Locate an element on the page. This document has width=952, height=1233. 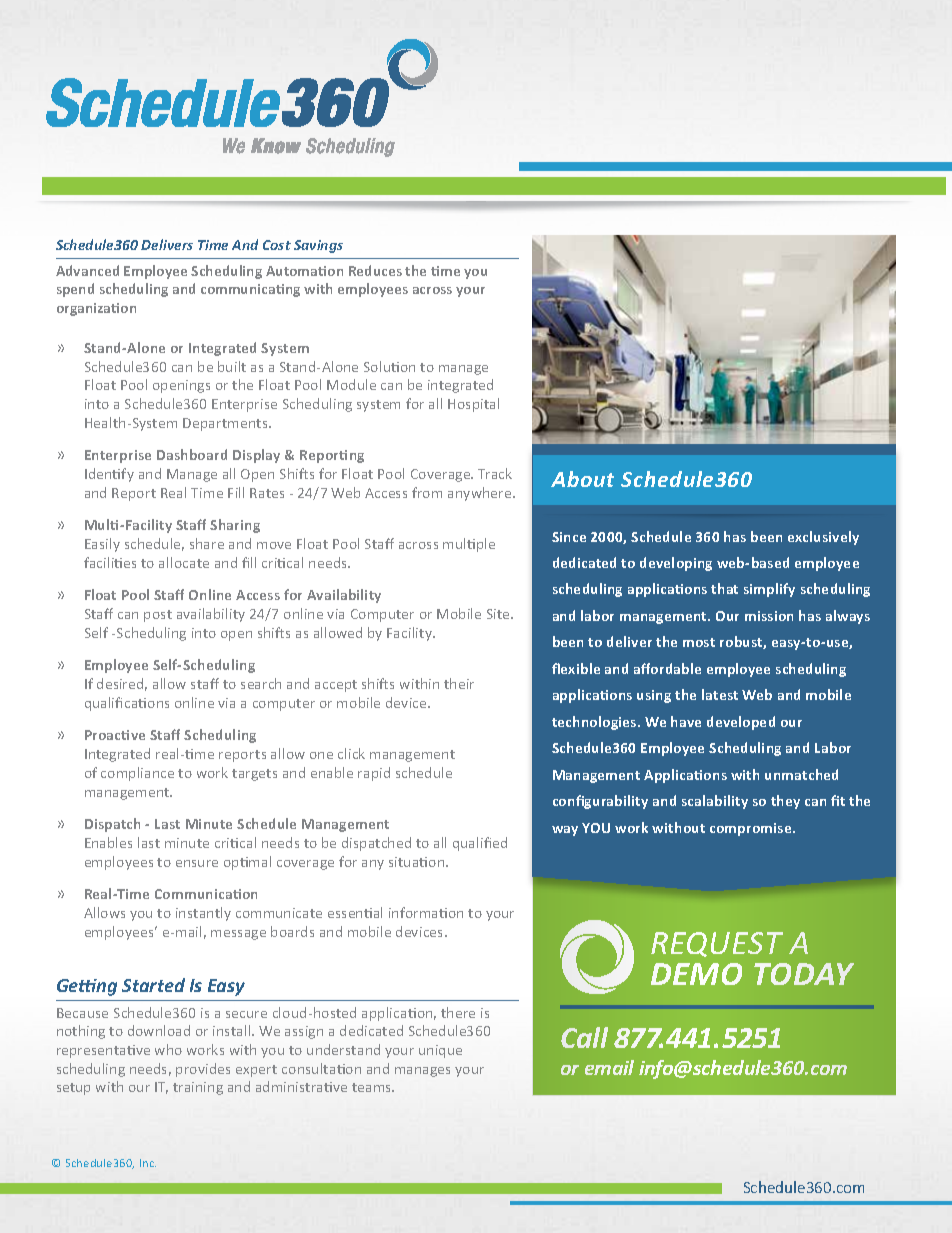
unique is located at coordinates (440, 1051).
